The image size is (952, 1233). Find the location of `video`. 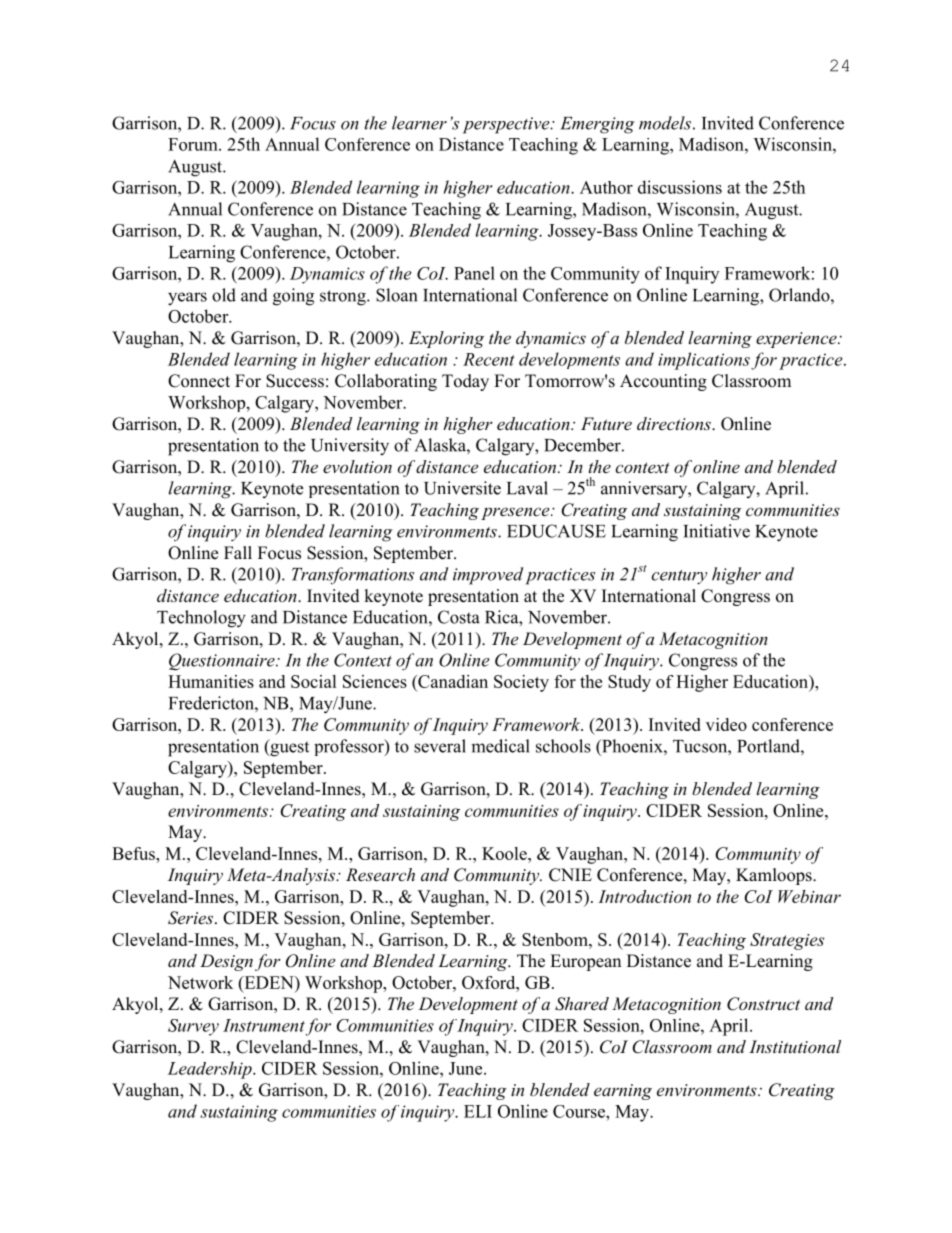

video is located at coordinates (726, 724).
